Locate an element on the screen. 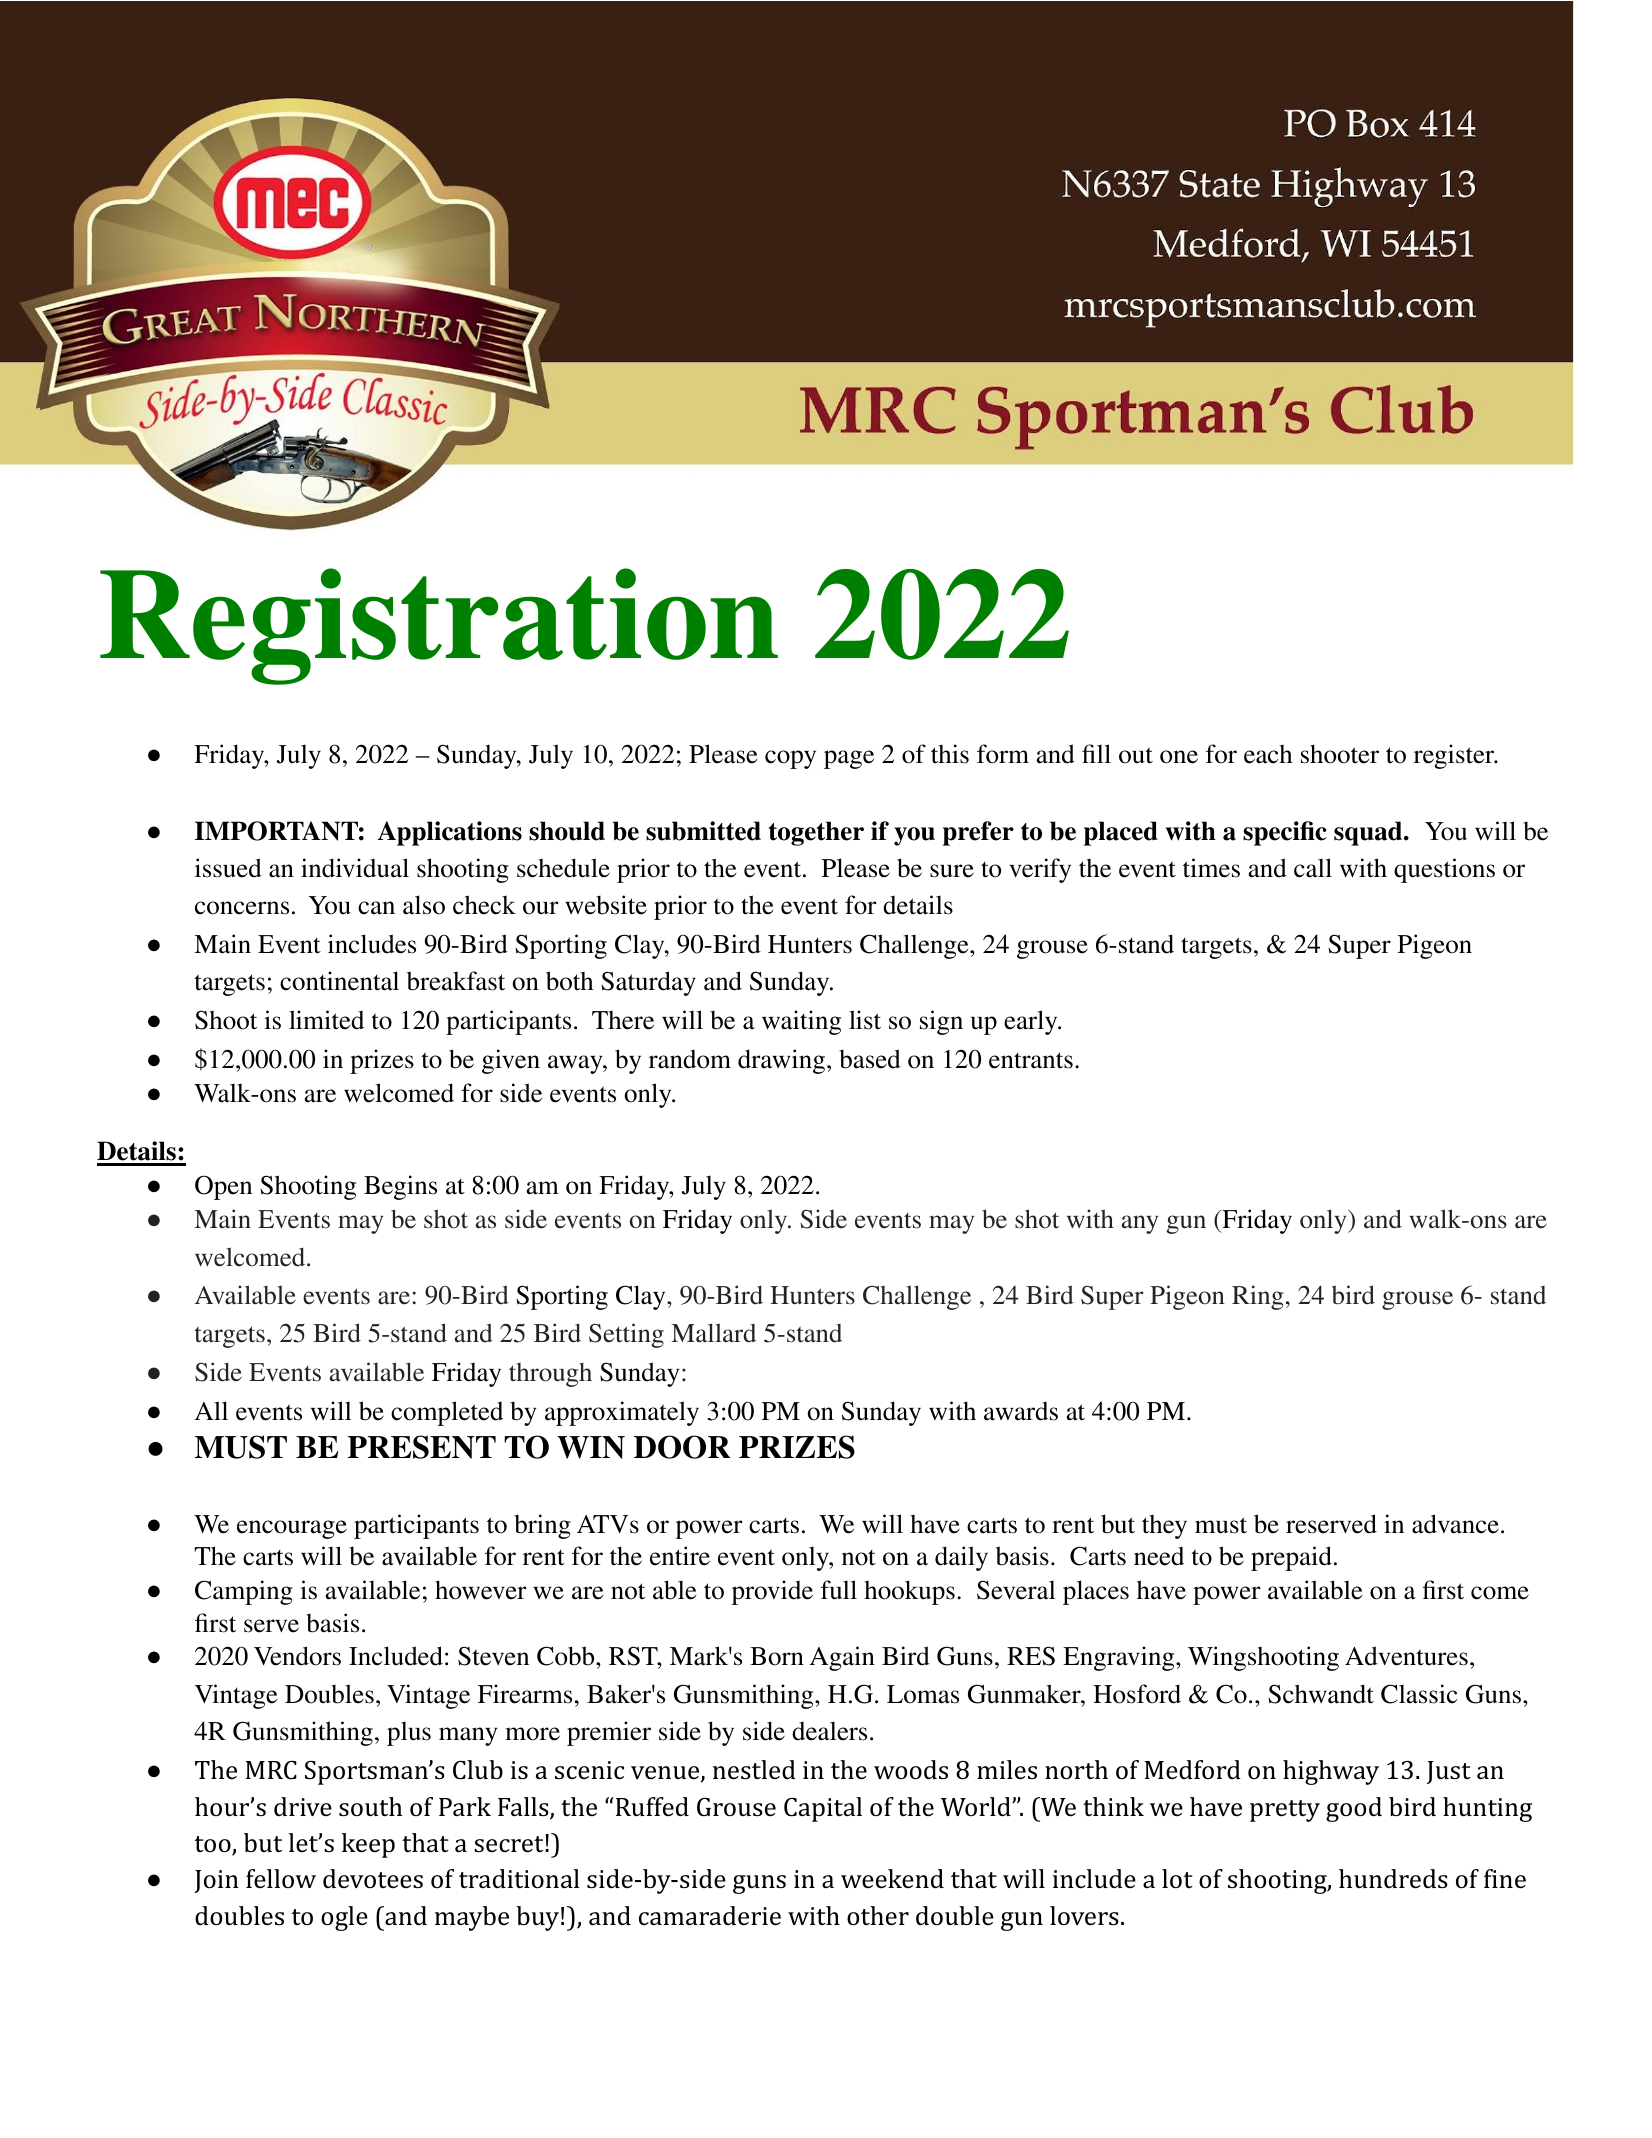 The height and width of the screenshot is (2138, 1652). Mallard is located at coordinates (713, 1333).
